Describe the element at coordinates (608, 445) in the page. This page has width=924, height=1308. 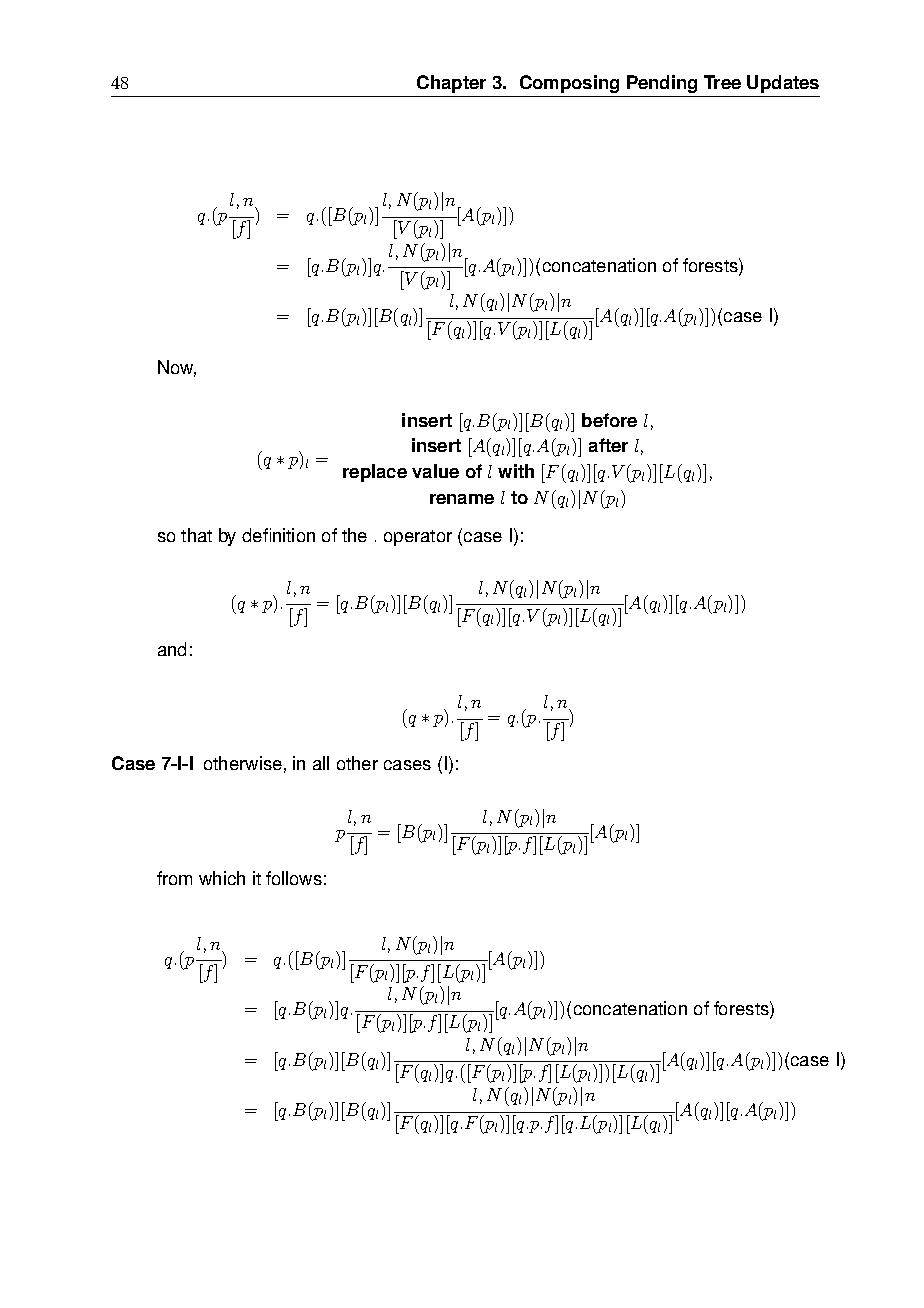
I see `after` at that location.
